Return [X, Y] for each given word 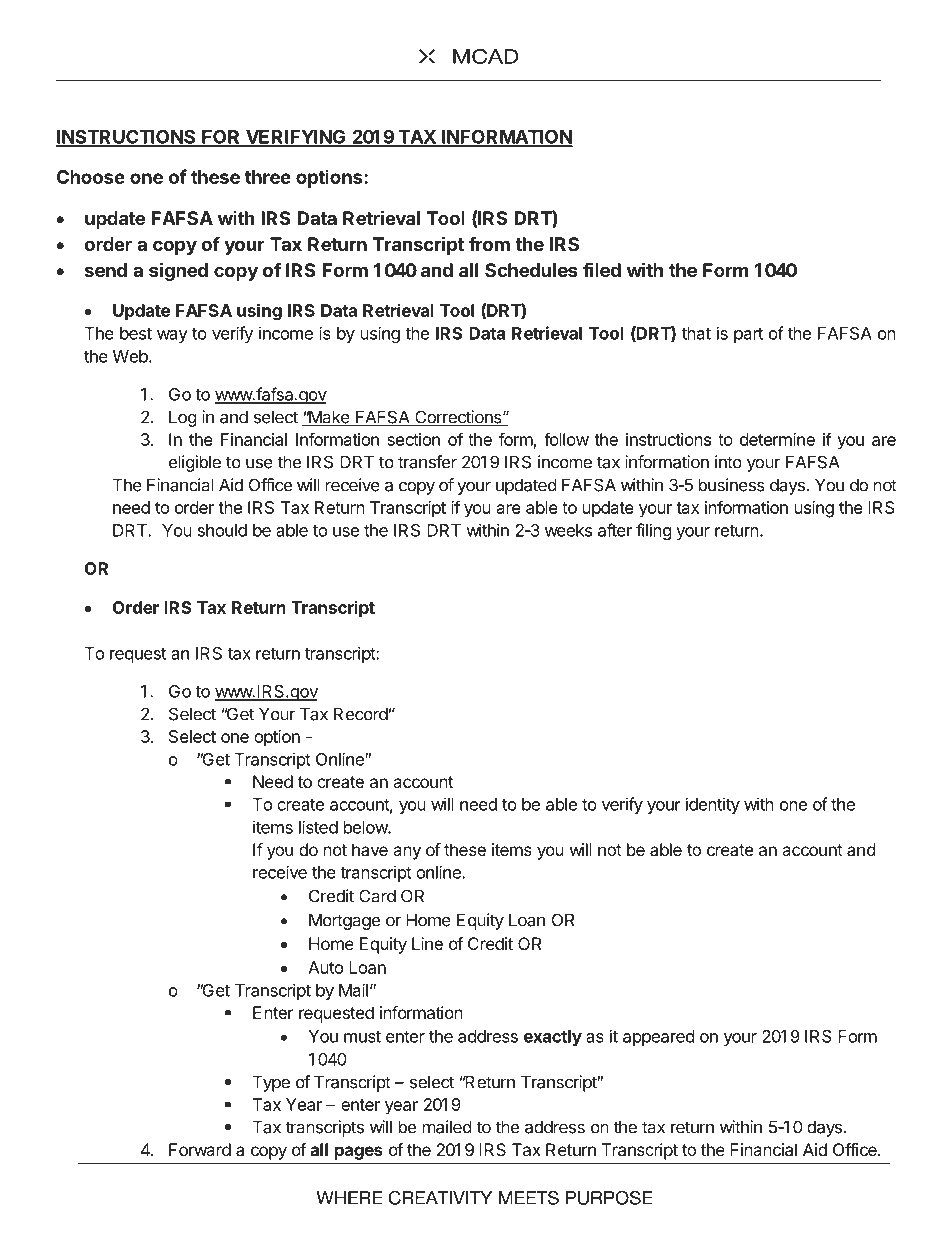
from [489, 243]
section [413, 439]
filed [602, 269]
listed [318, 827]
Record [361, 714]
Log [183, 418]
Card [377, 896]
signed [178, 271]
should [222, 530]
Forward [200, 1149]
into [728, 462]
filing [654, 531]
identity [713, 805]
